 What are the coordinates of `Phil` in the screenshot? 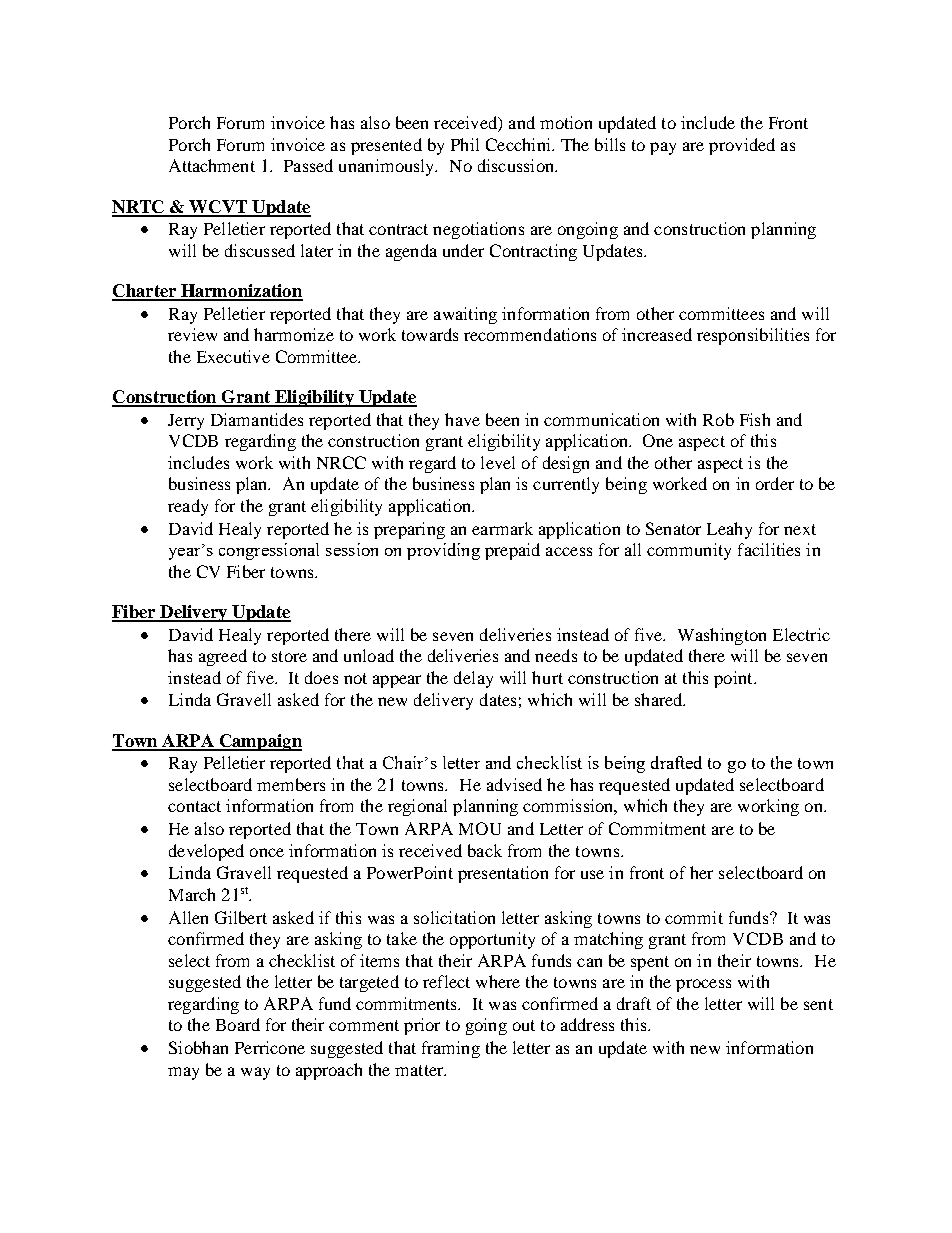 It's located at (465, 144).
